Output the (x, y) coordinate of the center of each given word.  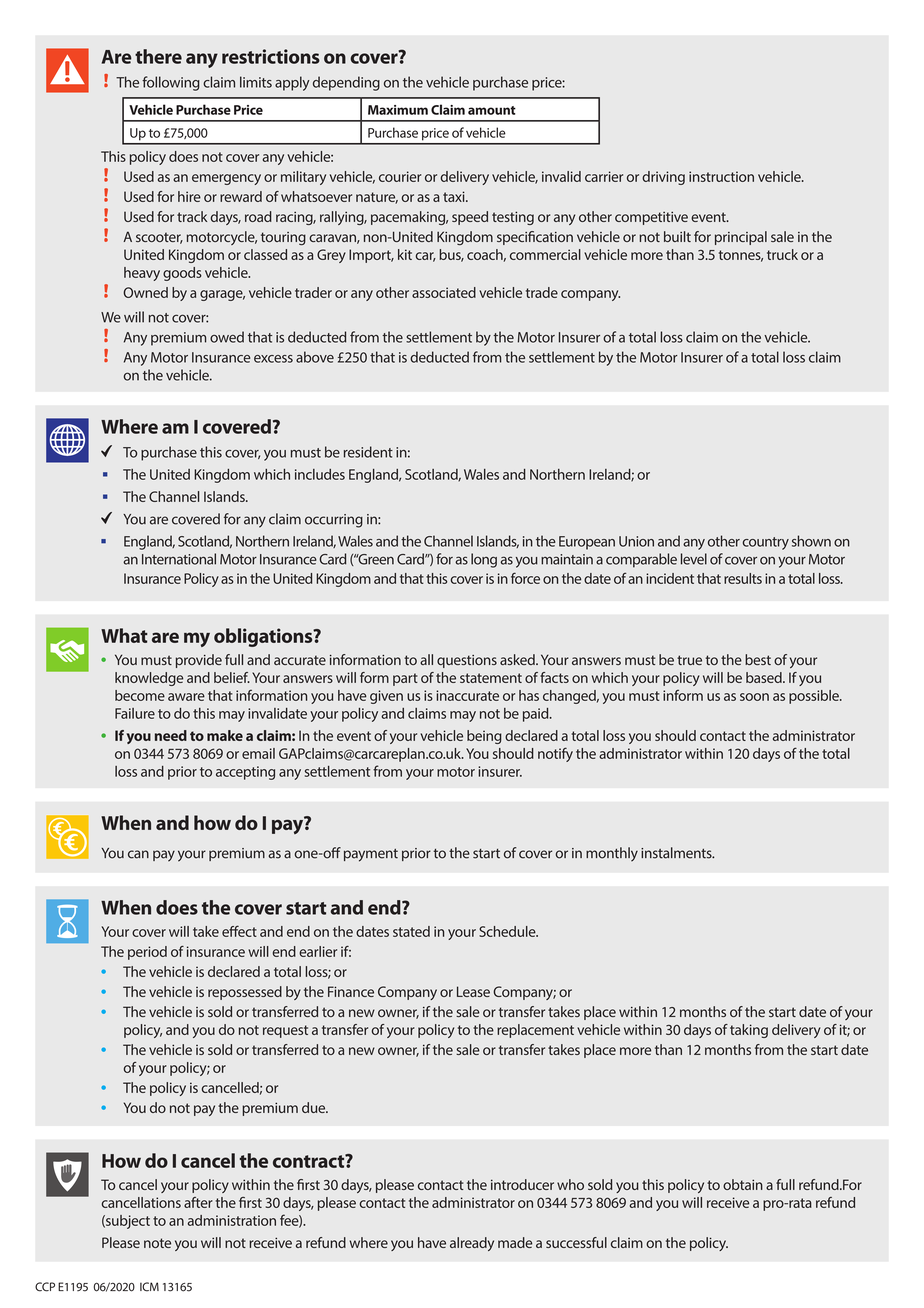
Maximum (398, 110)
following (171, 83)
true (689, 660)
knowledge (149, 679)
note (157, 1243)
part (405, 679)
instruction (721, 176)
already (472, 1244)
